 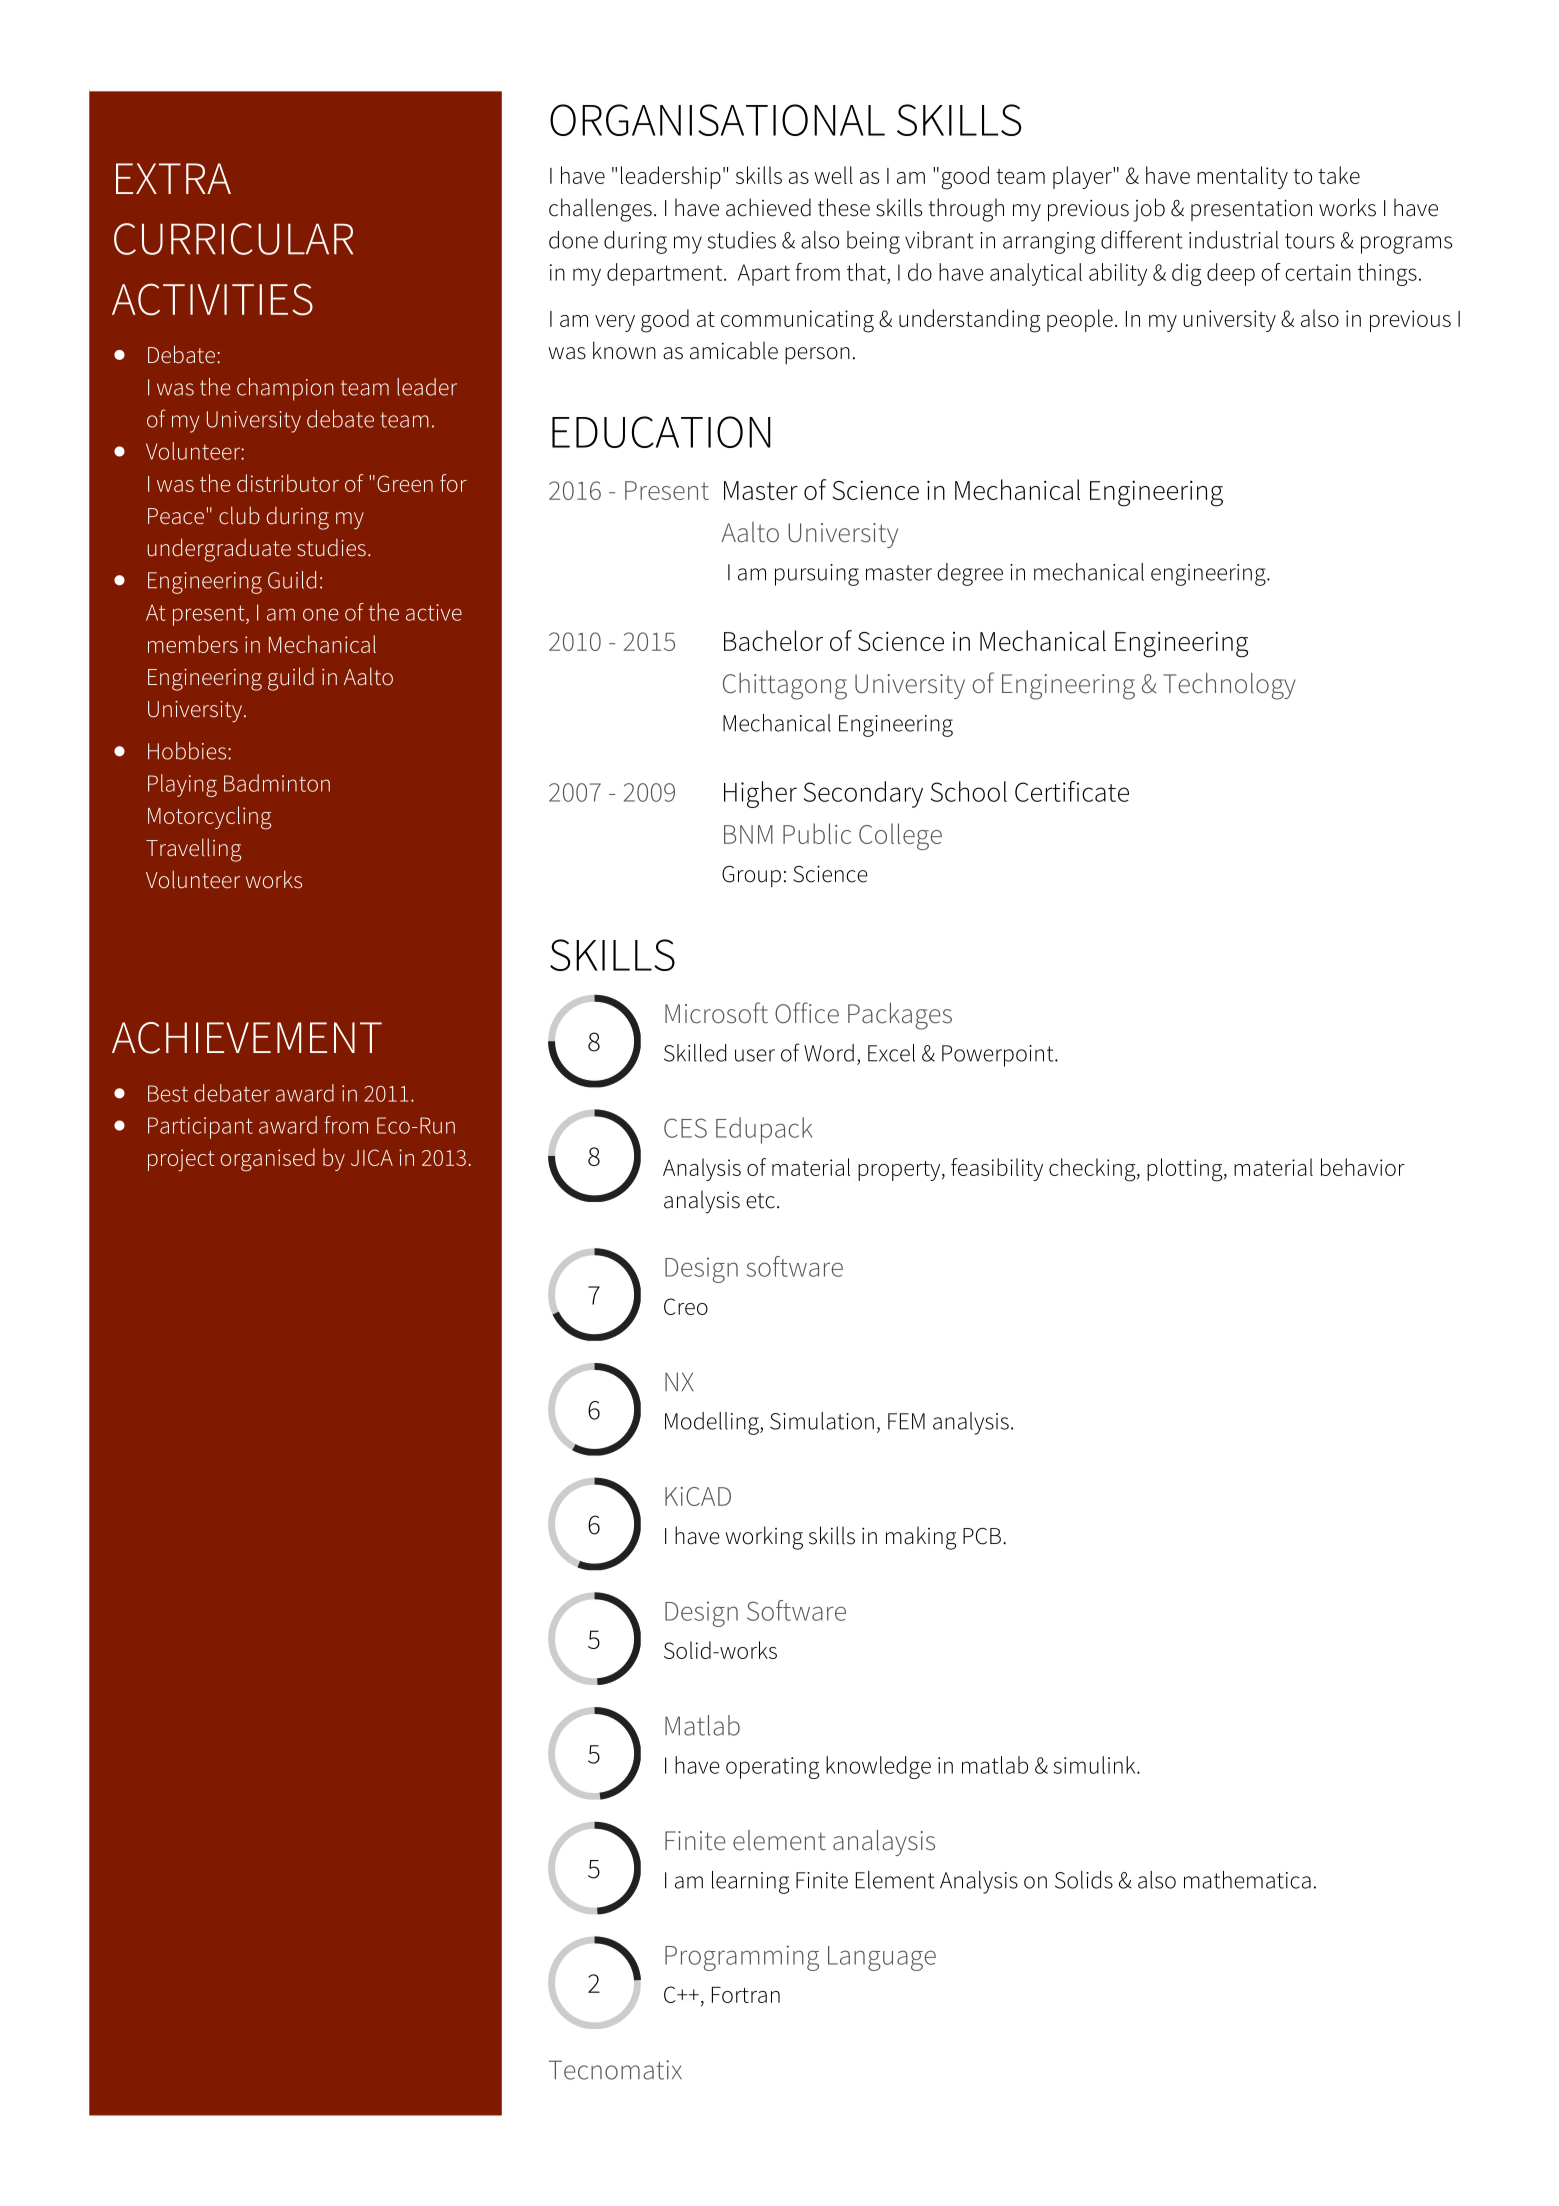 I want to click on learning, so click(x=750, y=1882).
